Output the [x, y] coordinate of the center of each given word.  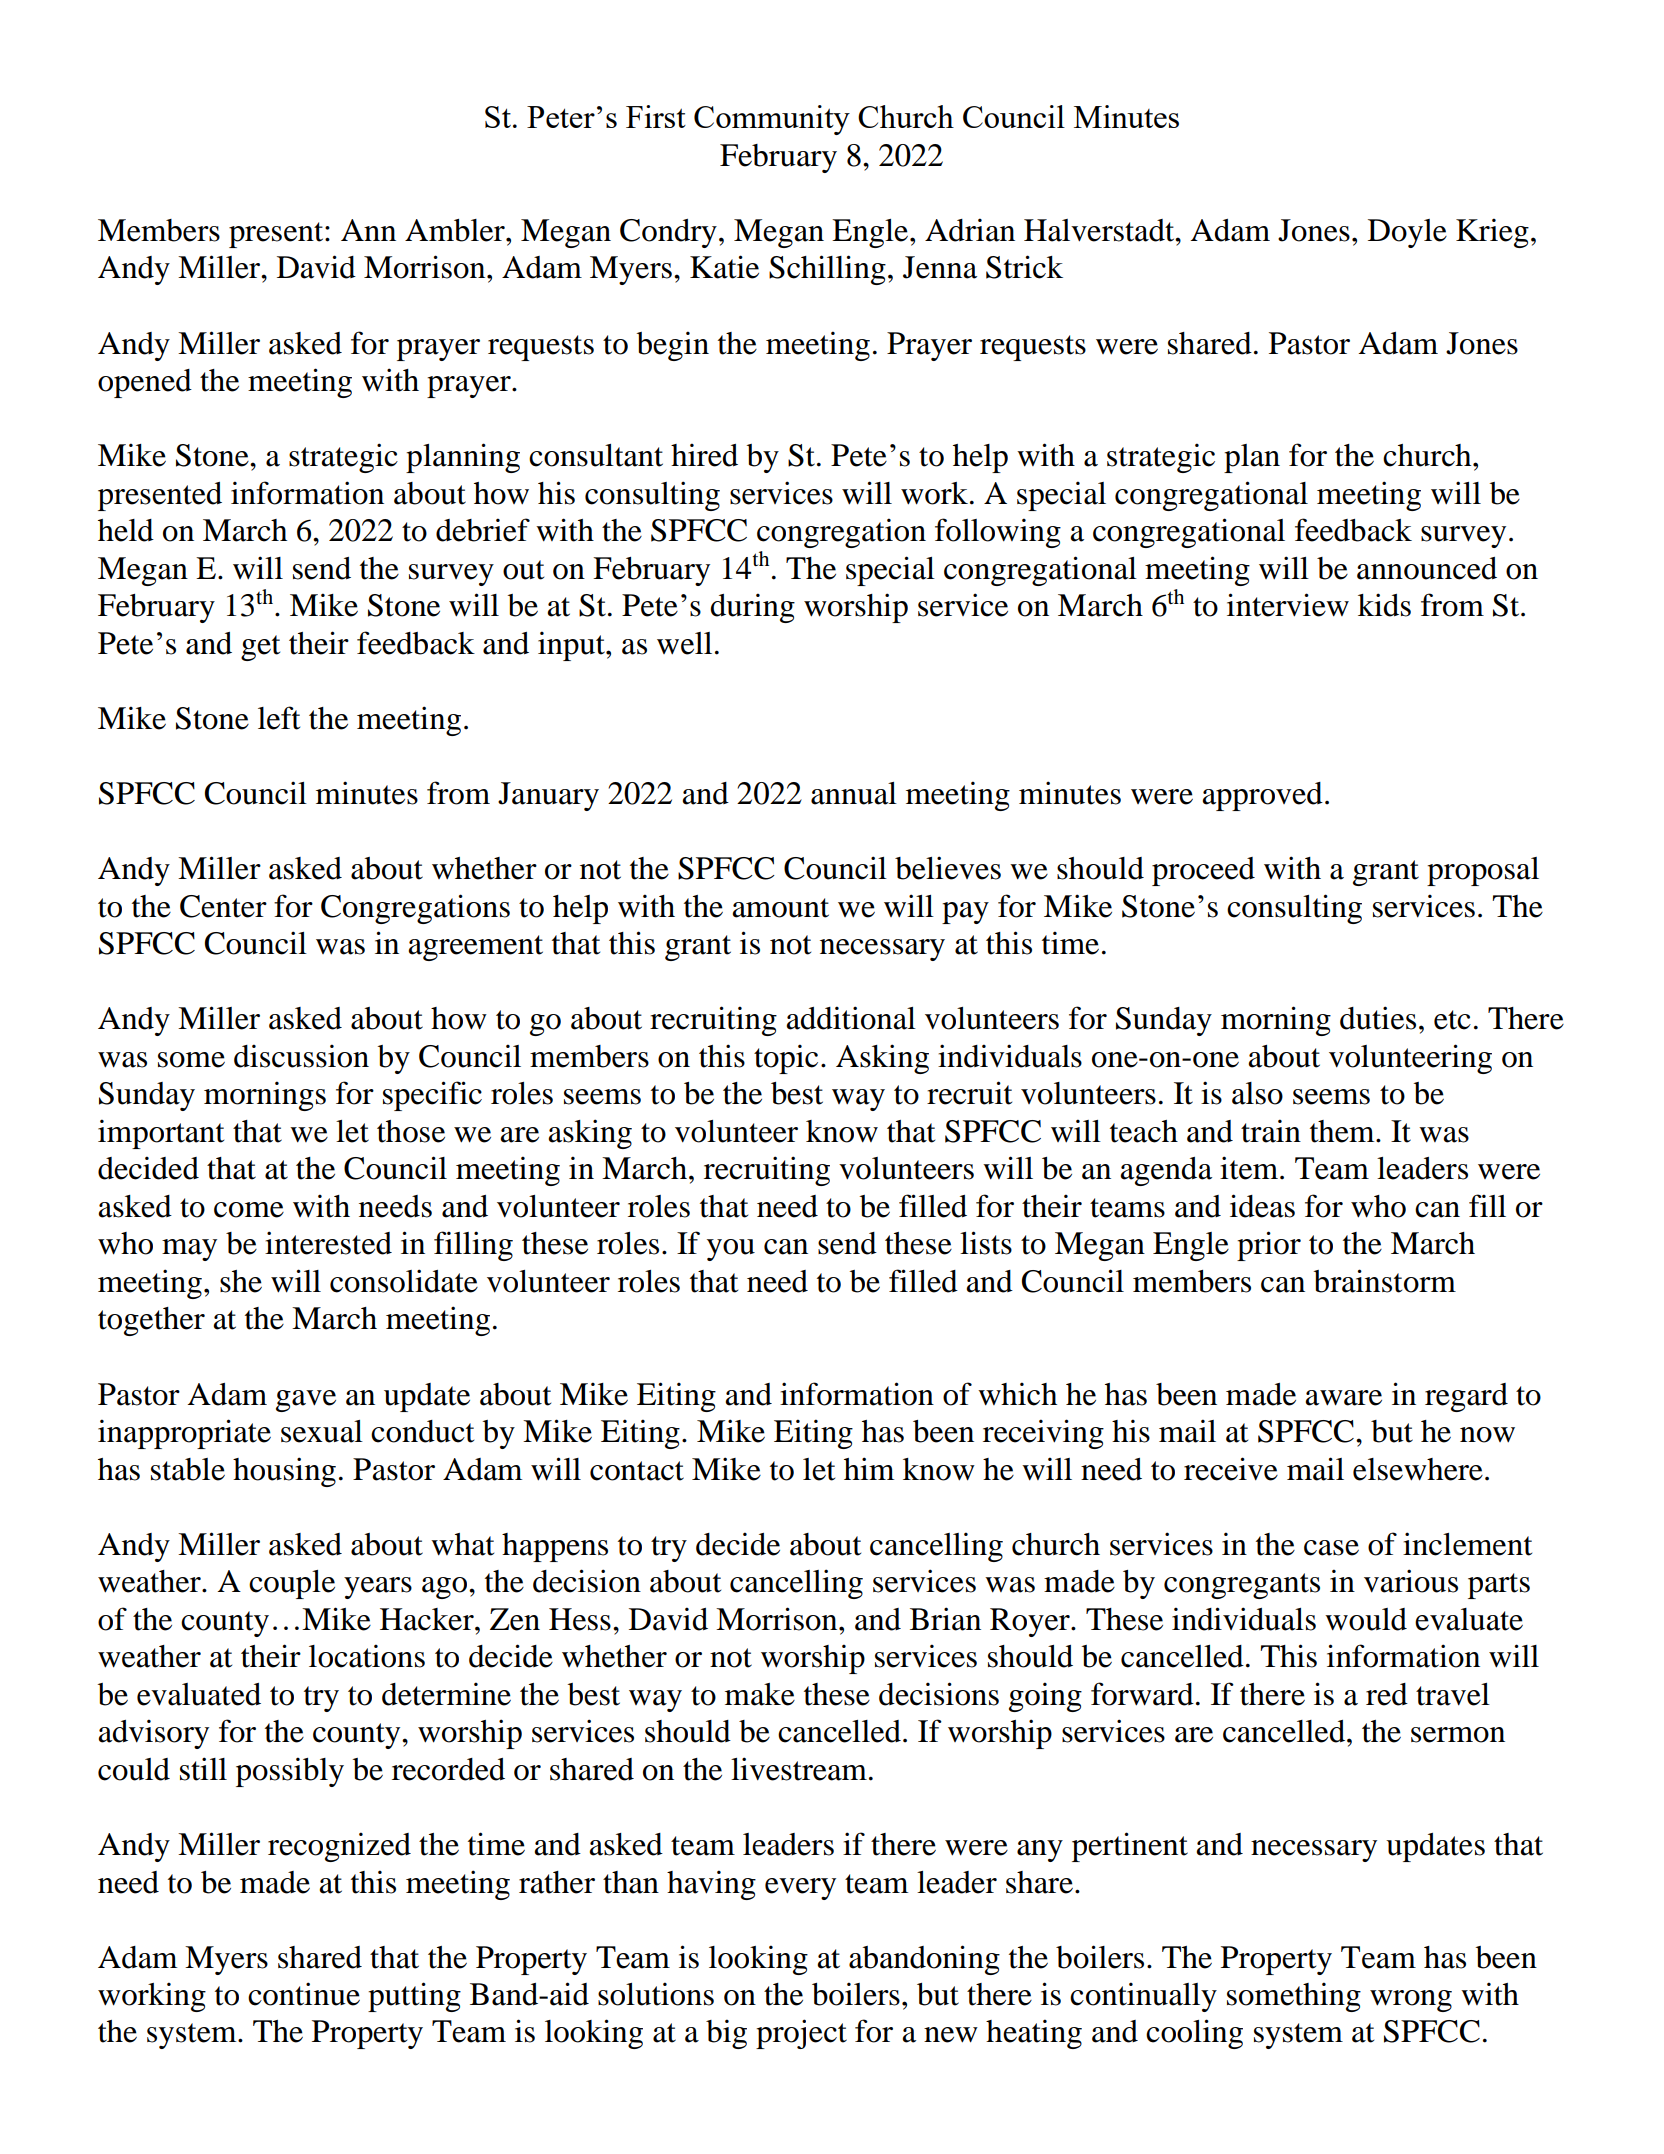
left [279, 718]
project [801, 2034]
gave [306, 1401]
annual [854, 793]
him [869, 1468]
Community [772, 120]
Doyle [1407, 233]
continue [304, 1994]
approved [1262, 796]
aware [1343, 1398]
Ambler [456, 230]
